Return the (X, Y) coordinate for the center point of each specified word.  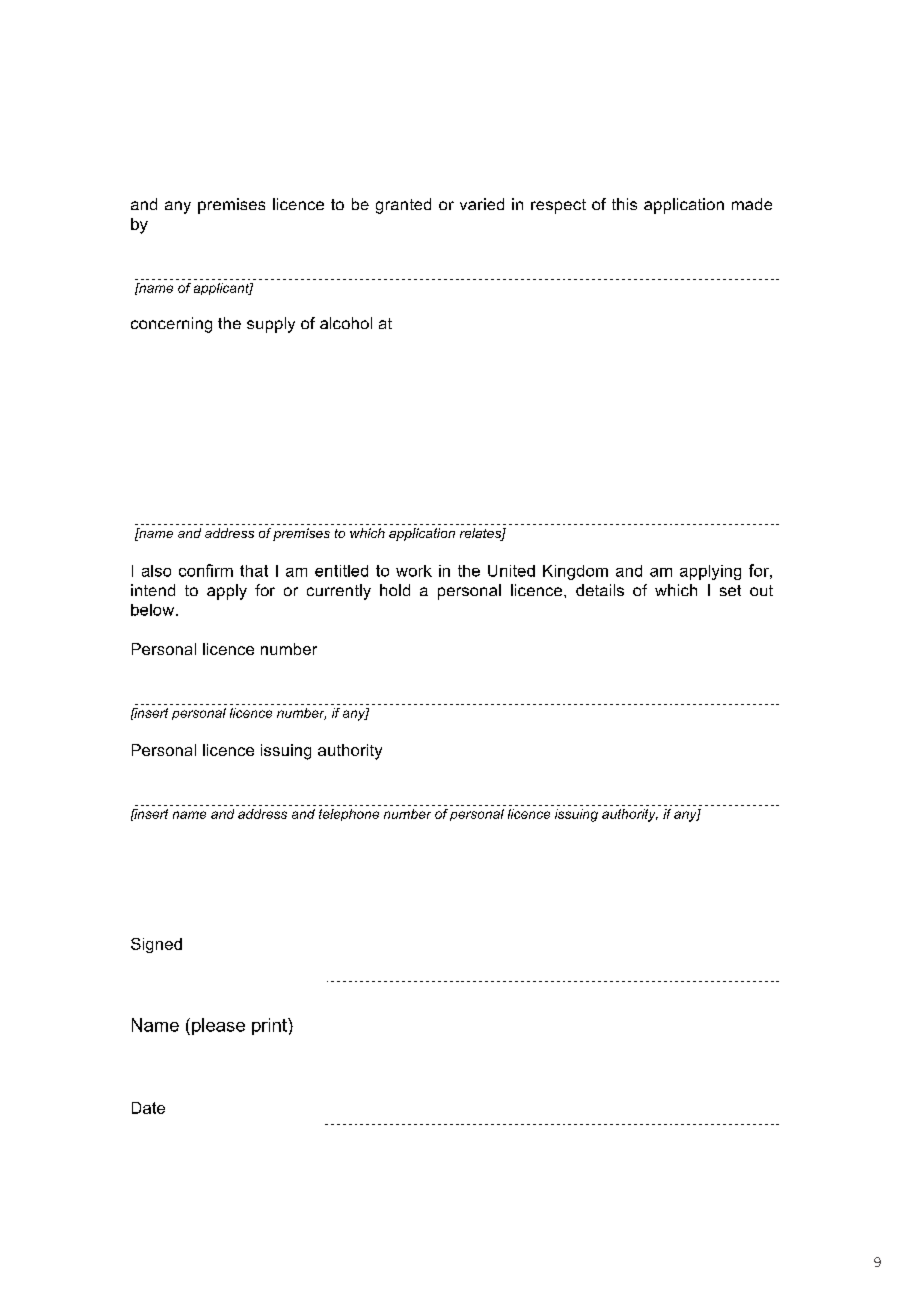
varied (482, 204)
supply (271, 325)
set (730, 590)
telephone (349, 815)
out (761, 590)
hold (395, 590)
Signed (156, 945)
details (600, 590)
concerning (171, 325)
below (154, 610)
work (414, 571)
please (218, 1026)
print (270, 1026)
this (624, 204)
